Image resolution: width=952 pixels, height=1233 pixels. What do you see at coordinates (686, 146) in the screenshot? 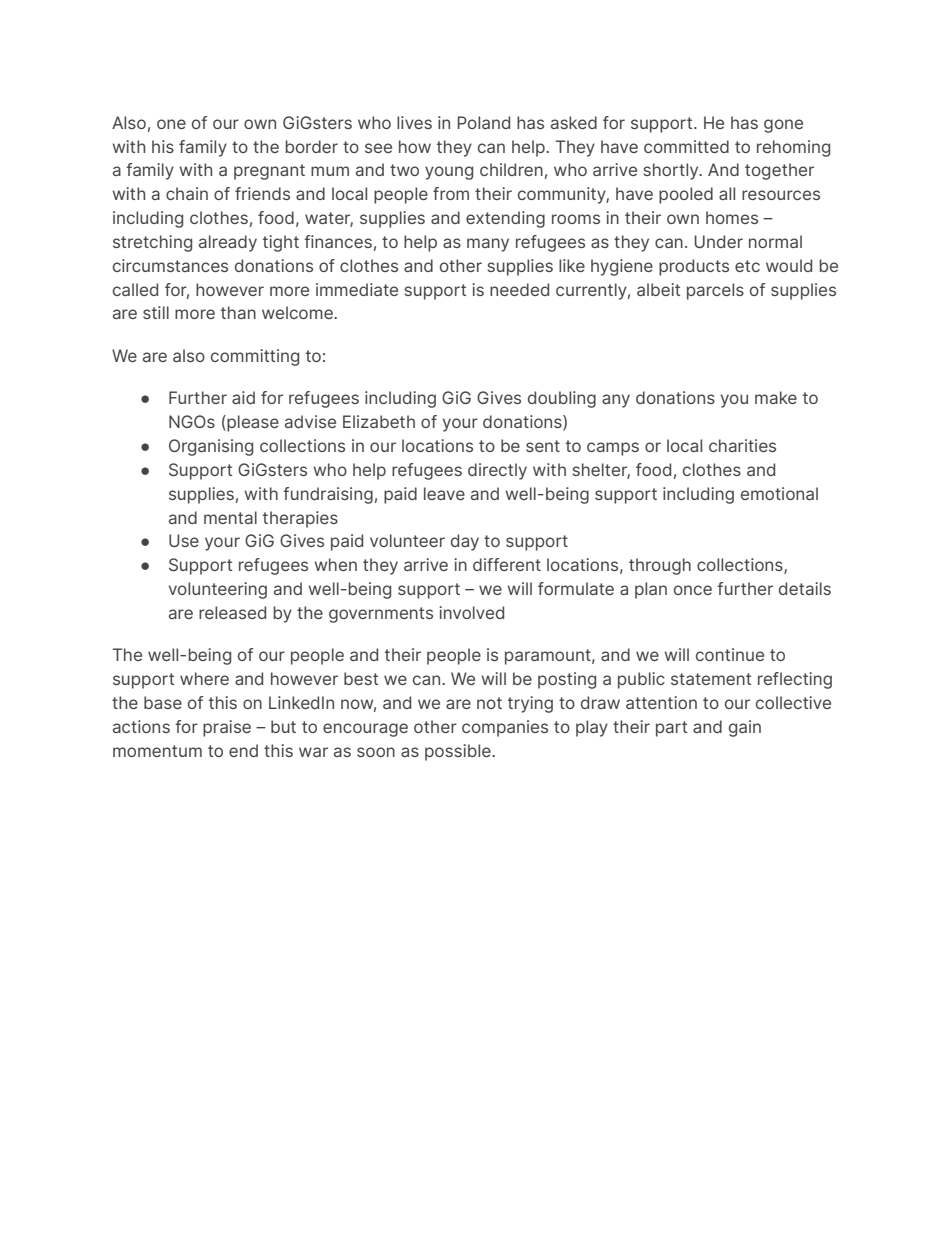
I see `committed` at bounding box center [686, 146].
